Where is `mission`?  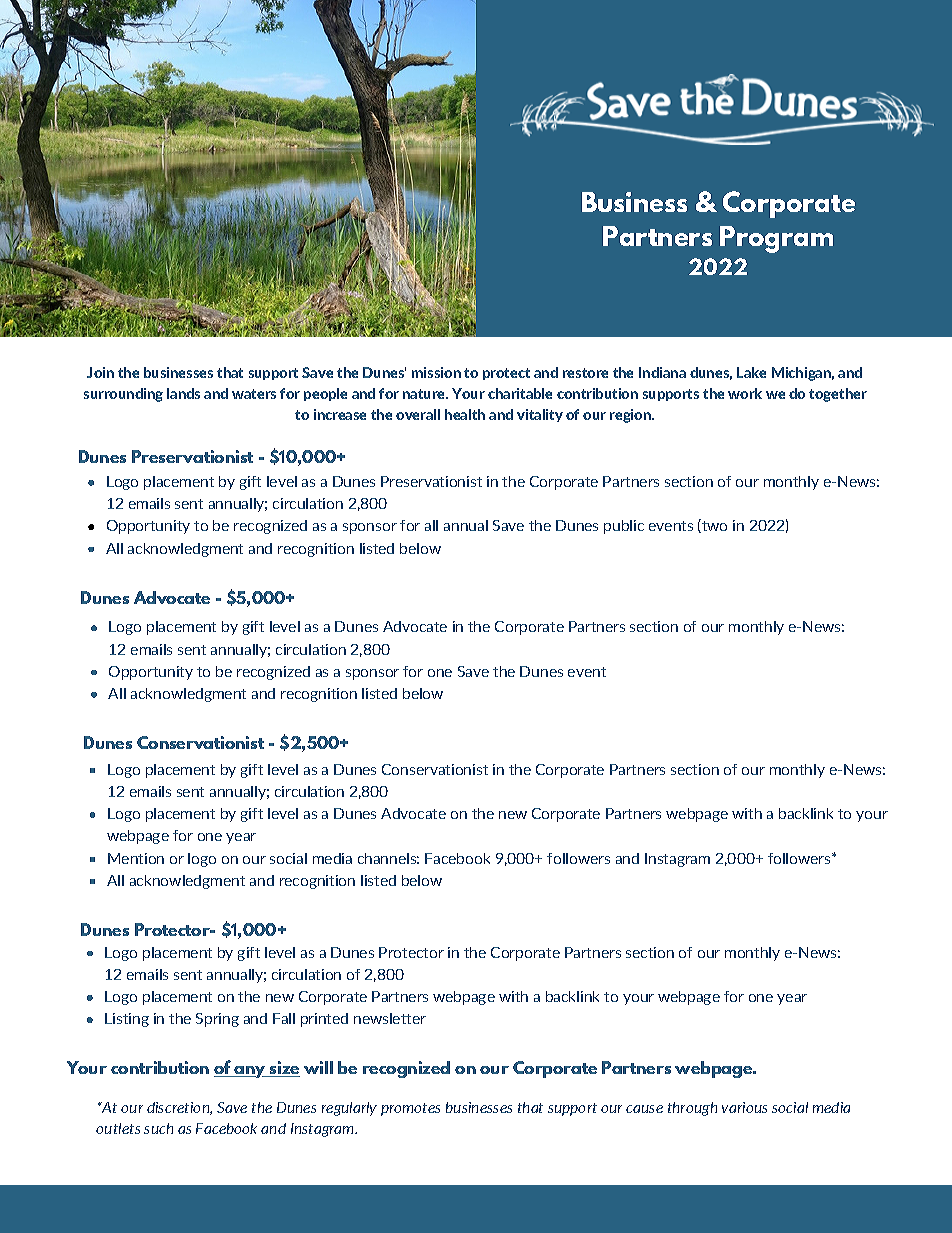 mission is located at coordinates (436, 372).
